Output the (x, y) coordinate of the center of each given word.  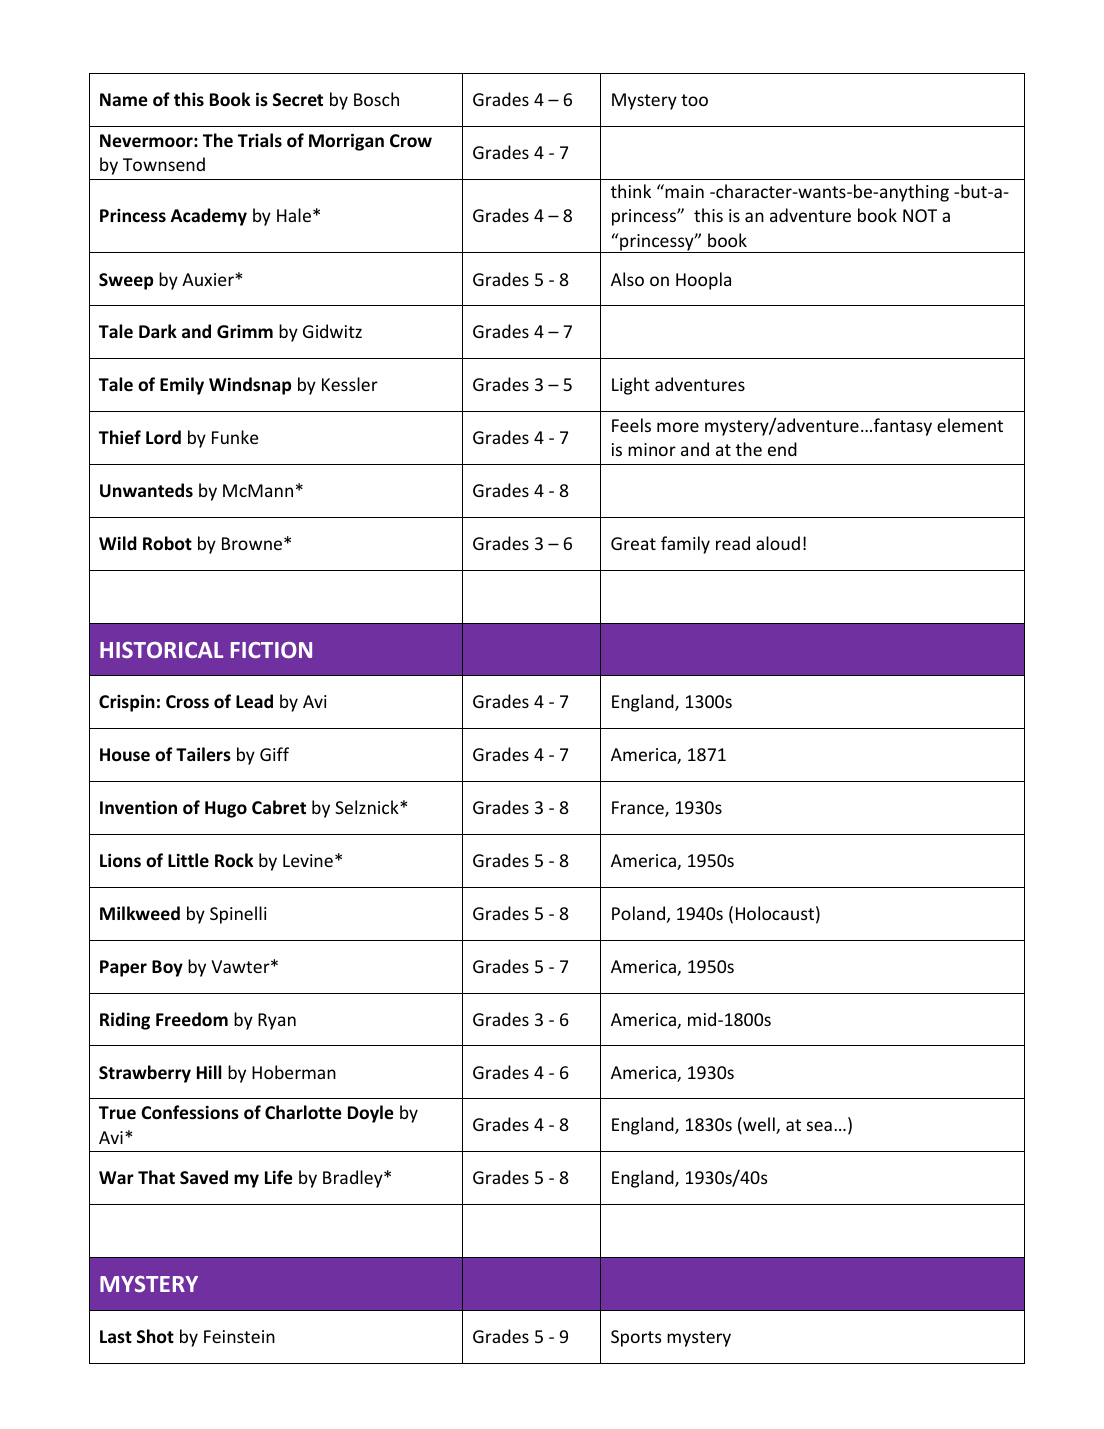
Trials (260, 140)
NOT (920, 215)
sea (819, 1126)
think (631, 191)
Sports (636, 1338)
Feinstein (239, 1336)
